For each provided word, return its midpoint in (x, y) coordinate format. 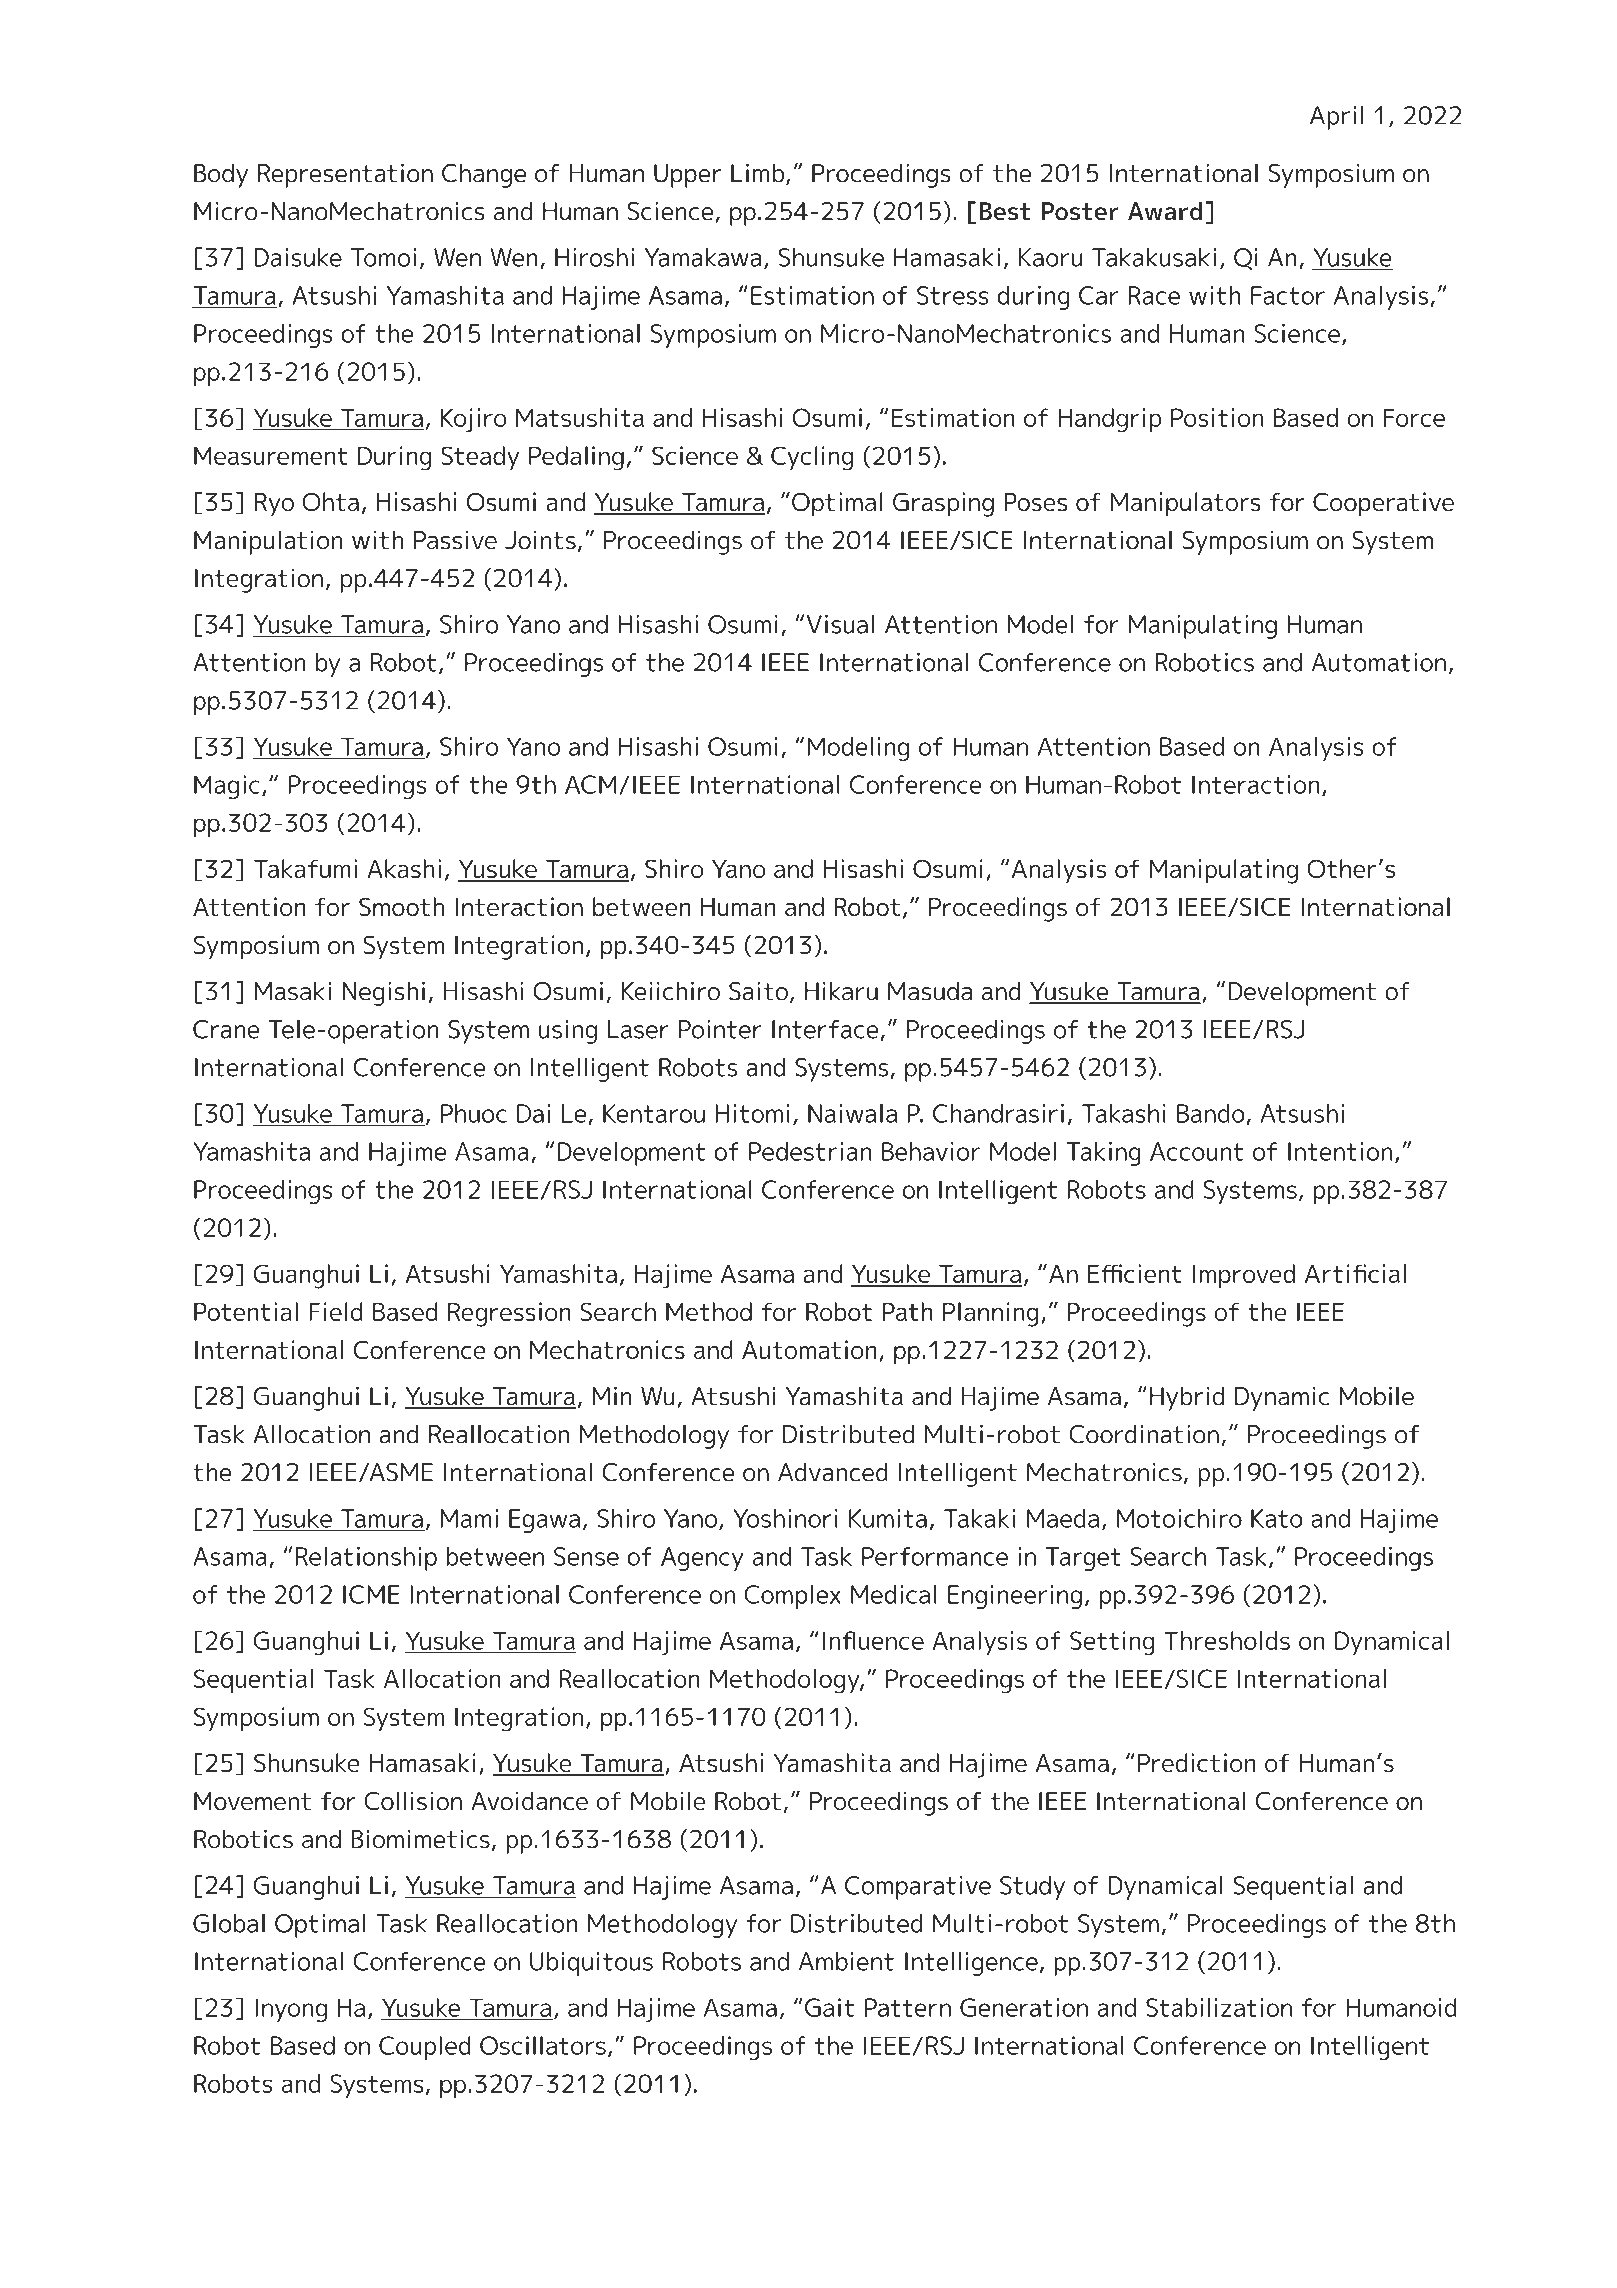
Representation (345, 175)
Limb (757, 173)
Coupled (425, 2048)
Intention (1340, 1151)
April (1336, 118)
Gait (829, 2007)
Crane (226, 1029)
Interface (826, 1030)
